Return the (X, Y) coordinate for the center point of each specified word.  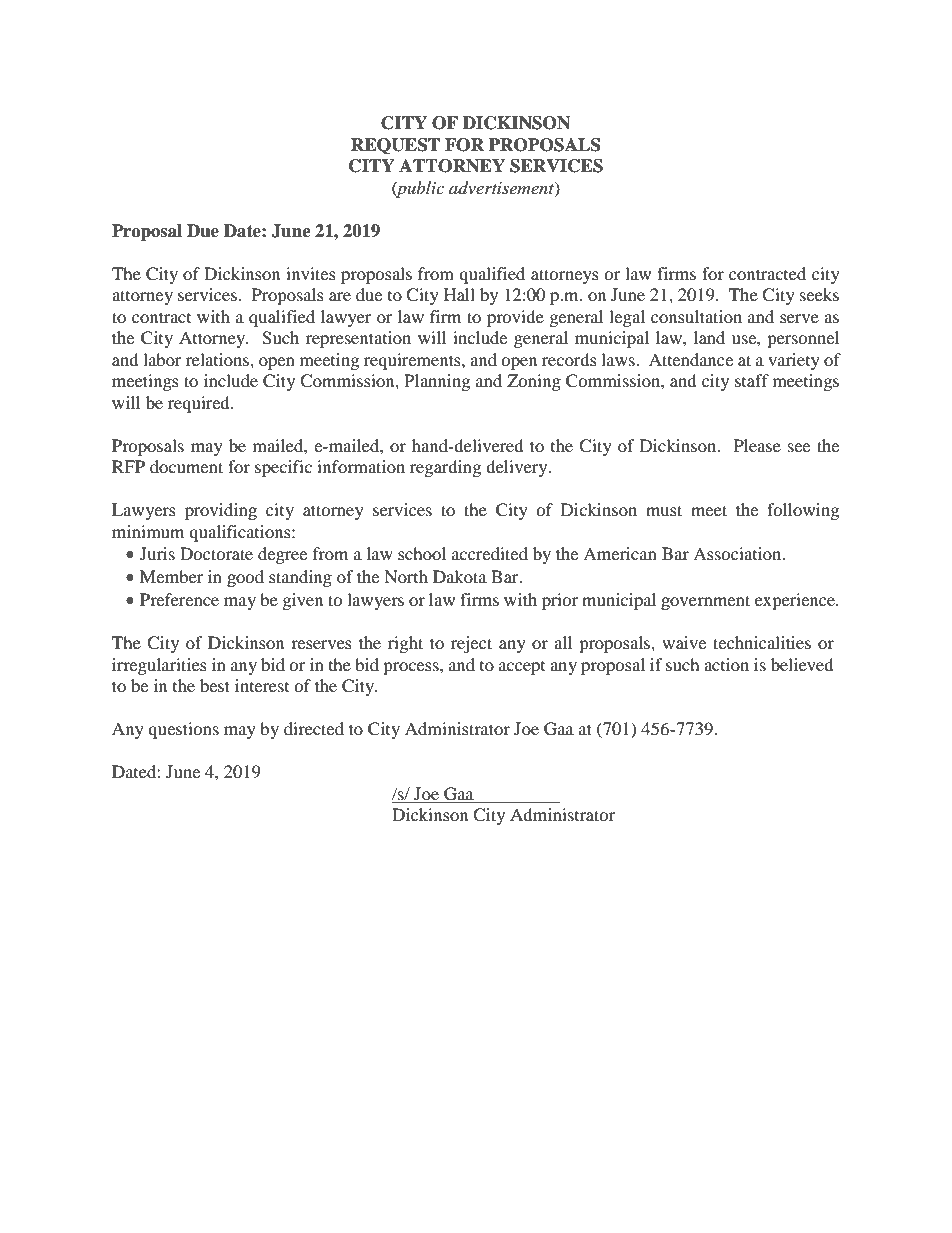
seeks (819, 294)
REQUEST (395, 146)
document (186, 466)
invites (311, 273)
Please (757, 445)
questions (183, 730)
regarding (445, 468)
